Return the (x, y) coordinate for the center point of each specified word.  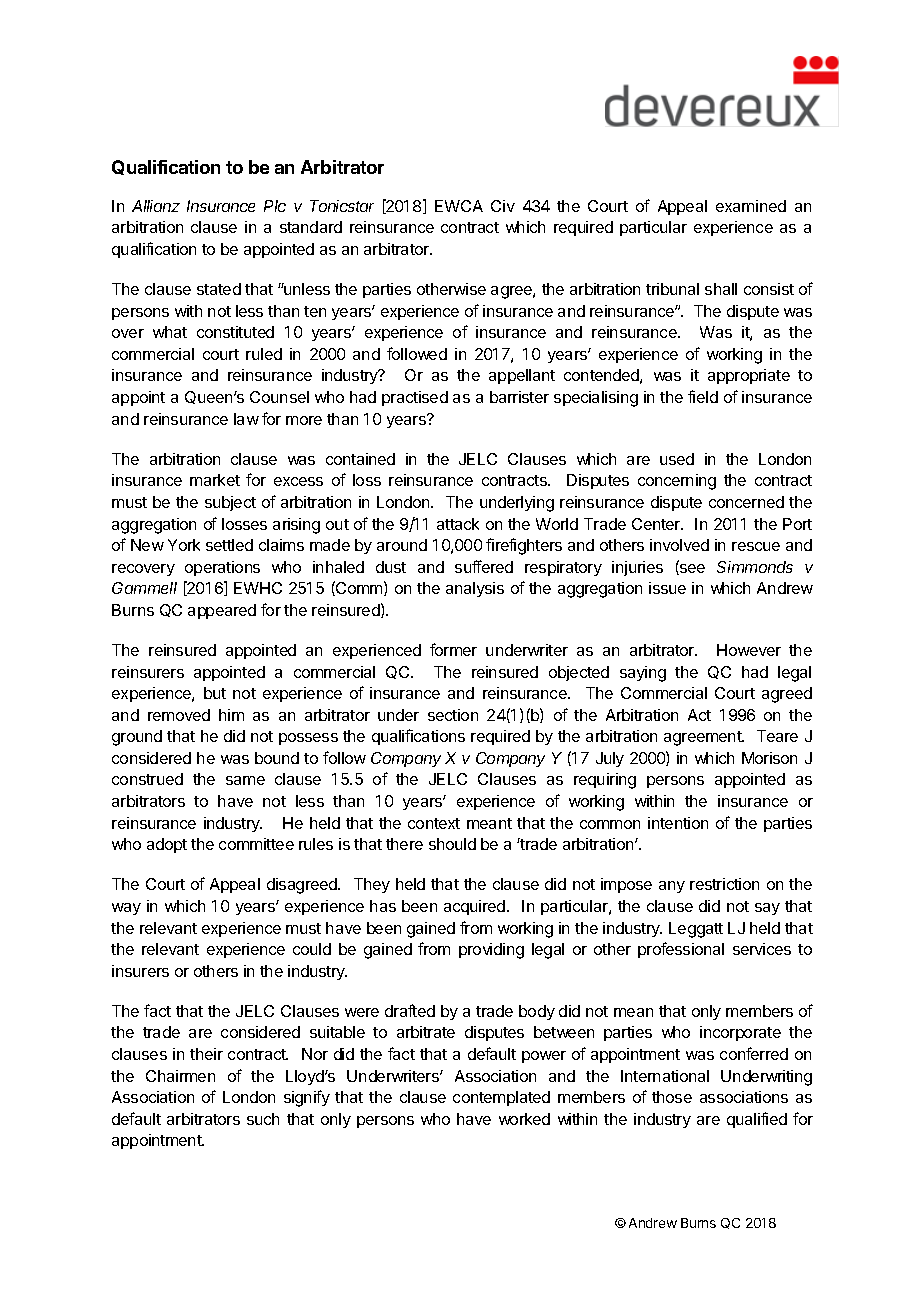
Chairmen (180, 1076)
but (215, 693)
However (749, 650)
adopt (167, 845)
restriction (724, 884)
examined (751, 206)
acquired (476, 907)
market (215, 480)
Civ (503, 206)
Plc (275, 206)
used (677, 459)
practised (415, 398)
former (453, 649)
